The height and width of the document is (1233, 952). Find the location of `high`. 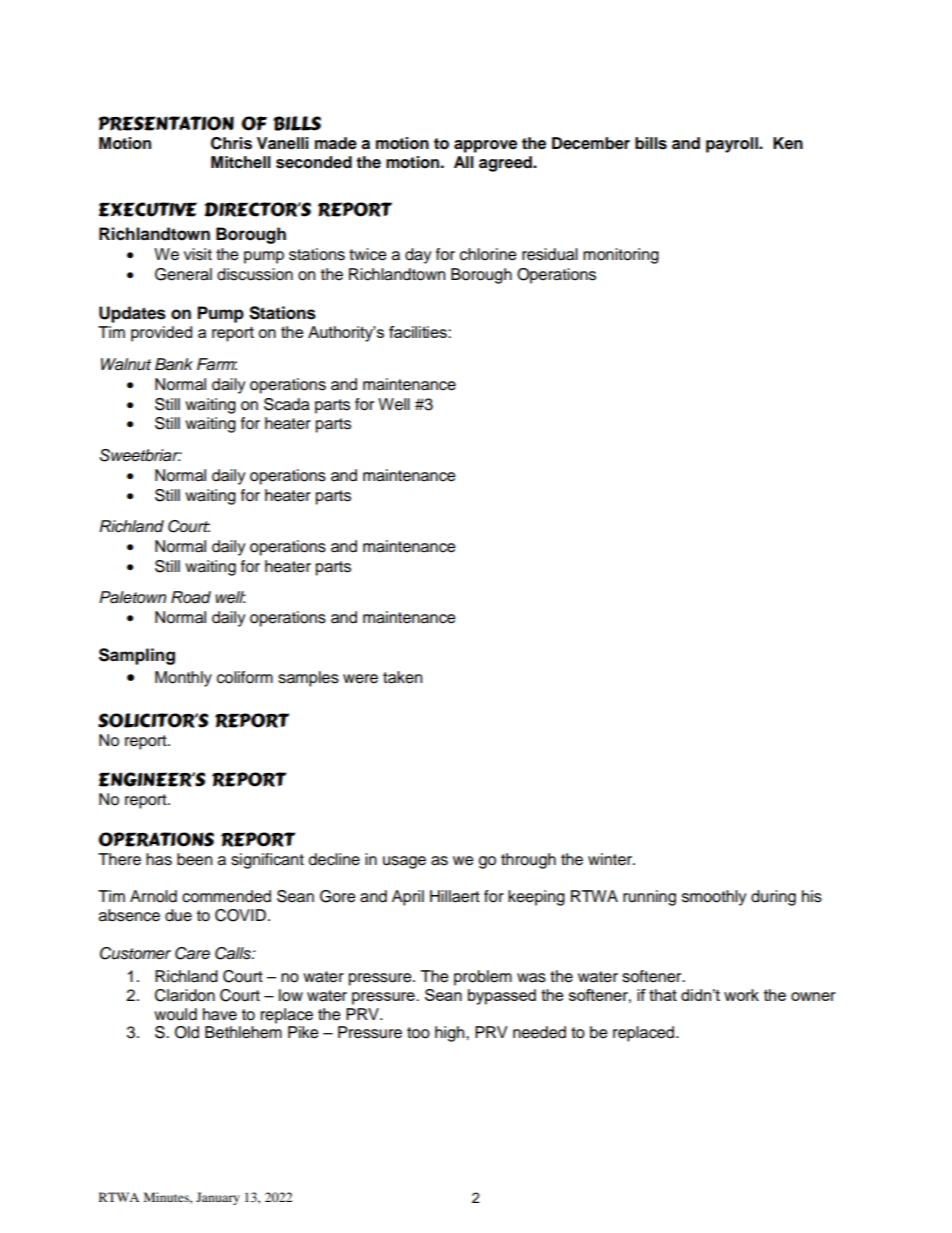

high is located at coordinates (451, 1034).
